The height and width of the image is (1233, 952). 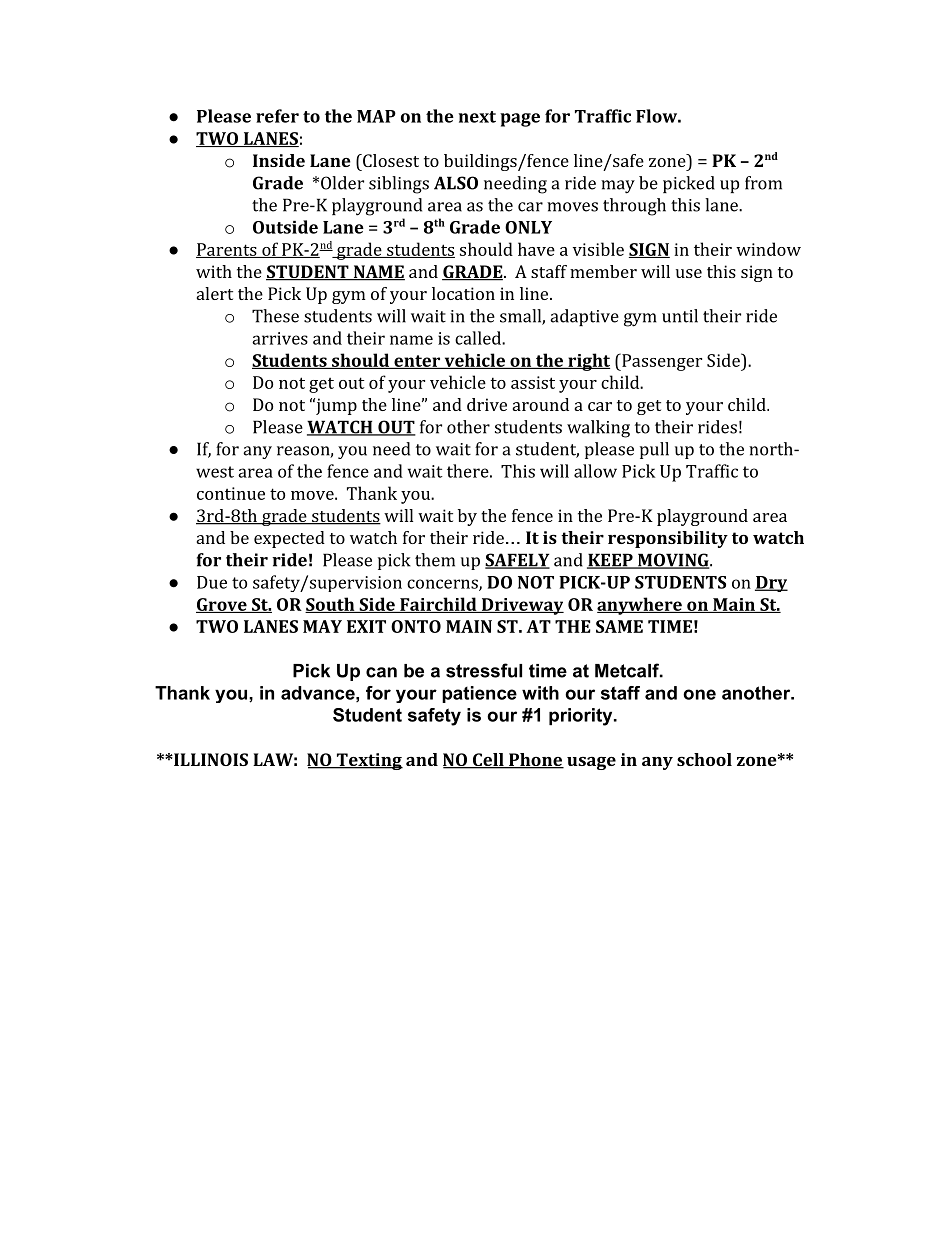 What do you see at coordinates (277, 116) in the image?
I see `refer` at bounding box center [277, 116].
